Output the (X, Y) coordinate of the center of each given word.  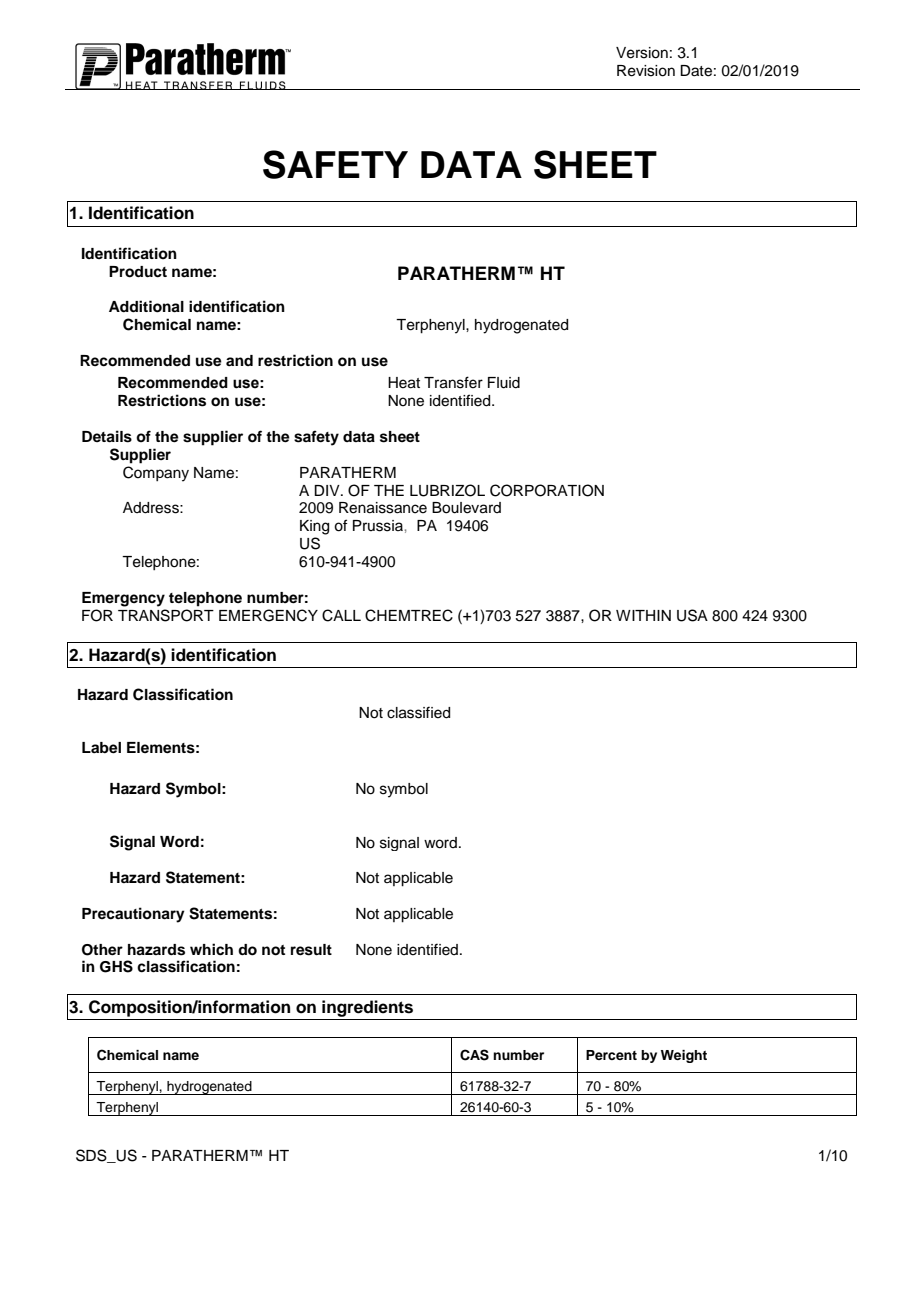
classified (418, 712)
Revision (646, 71)
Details (107, 436)
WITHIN (643, 615)
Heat (404, 383)
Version (642, 53)
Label (101, 748)
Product (138, 272)
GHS (116, 966)
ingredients (367, 1008)
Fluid (504, 383)
